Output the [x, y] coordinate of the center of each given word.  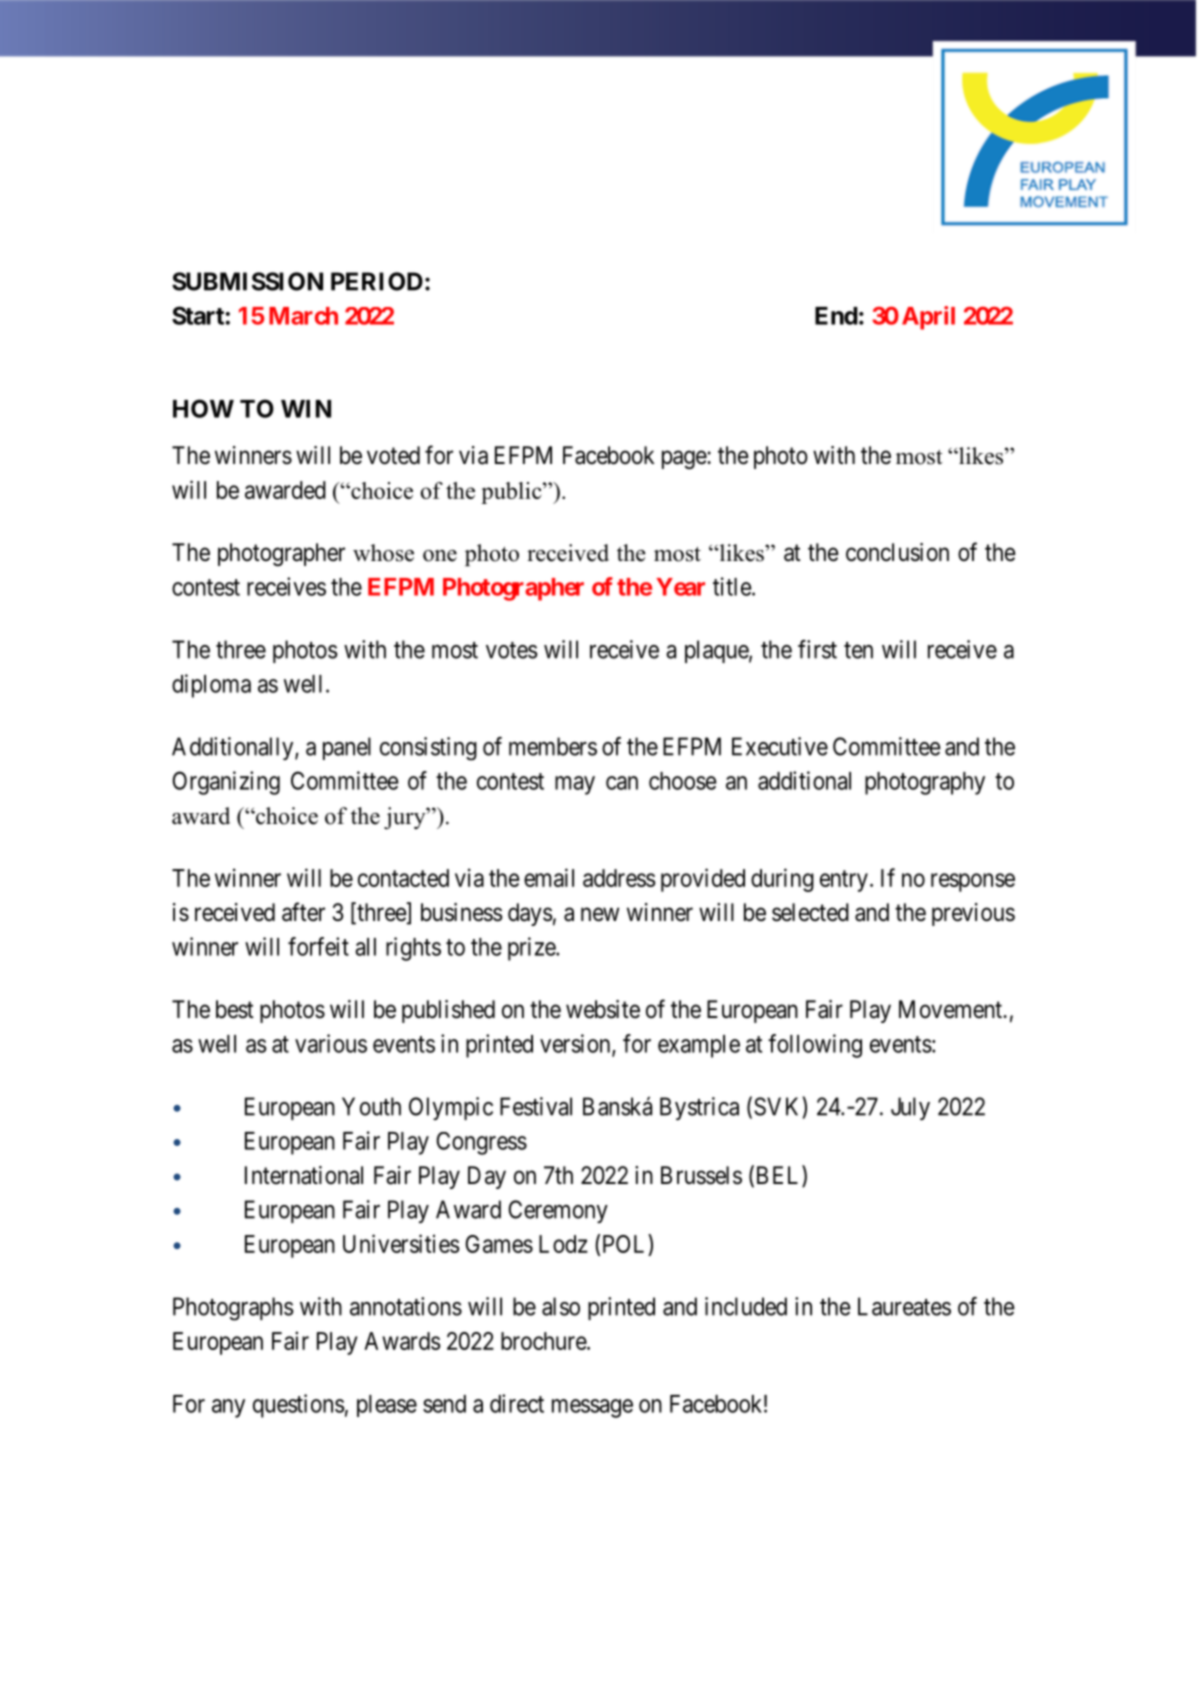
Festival [536, 1106]
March [303, 316]
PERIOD [377, 281]
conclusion [897, 552]
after [303, 912]
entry [844, 881]
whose [383, 553]
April [928, 318]
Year [680, 587]
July [910, 1108]
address [619, 878]
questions [299, 1406]
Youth [371, 1106]
